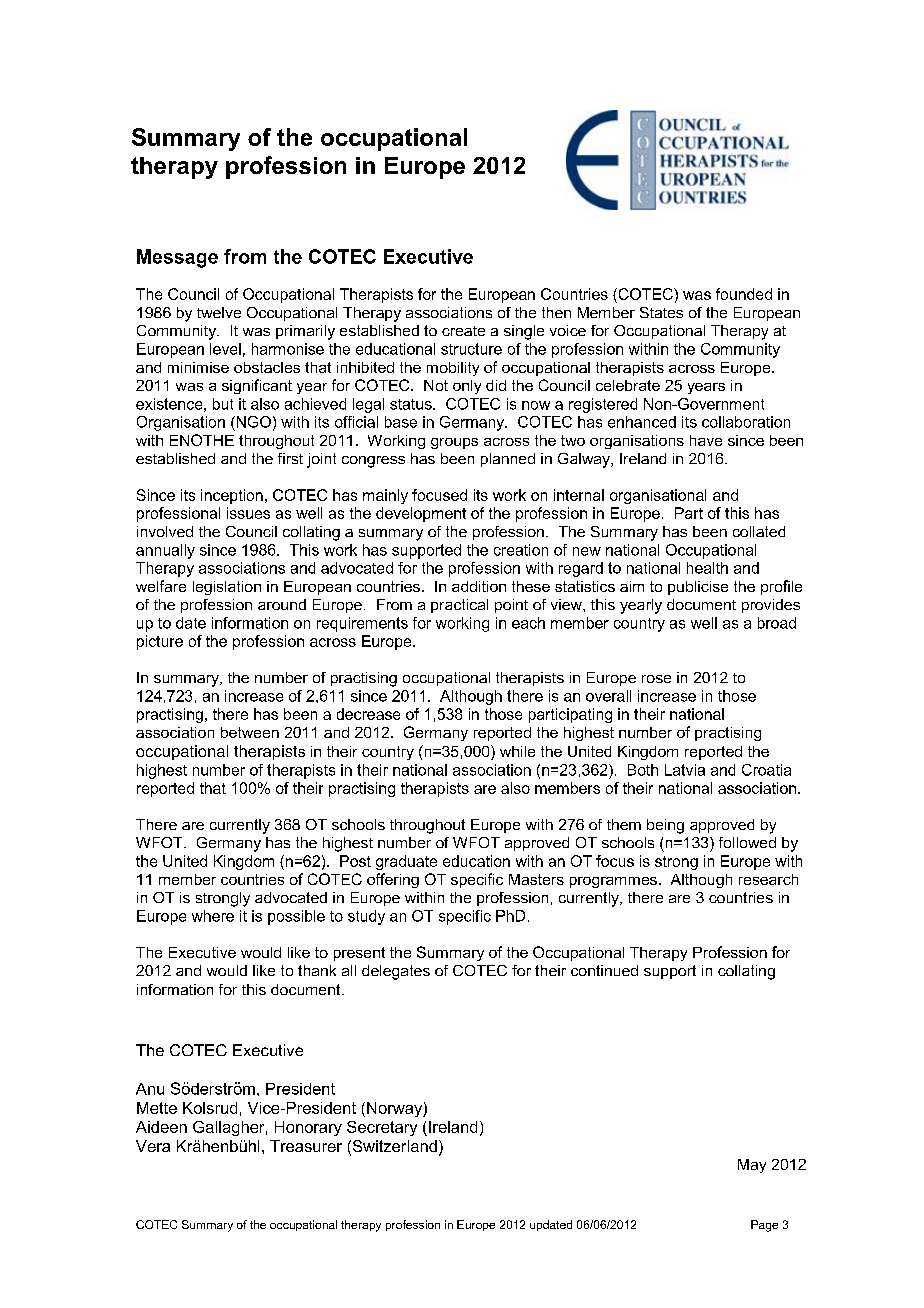 The width and height of the screenshot is (924, 1308). Describe the element at coordinates (517, 751) in the screenshot. I see `while` at that location.
